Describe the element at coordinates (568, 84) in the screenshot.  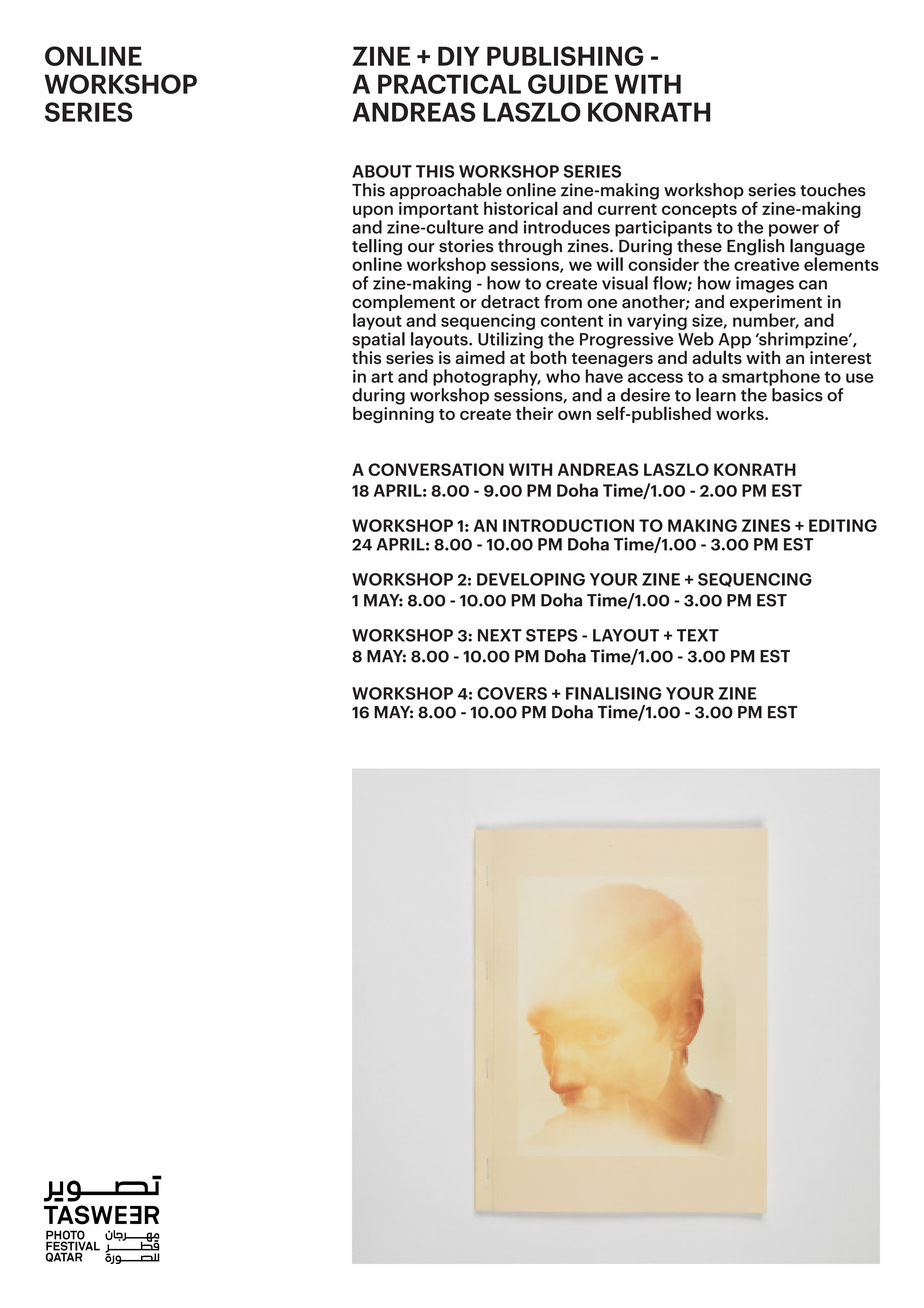
I see `GUIDE` at that location.
